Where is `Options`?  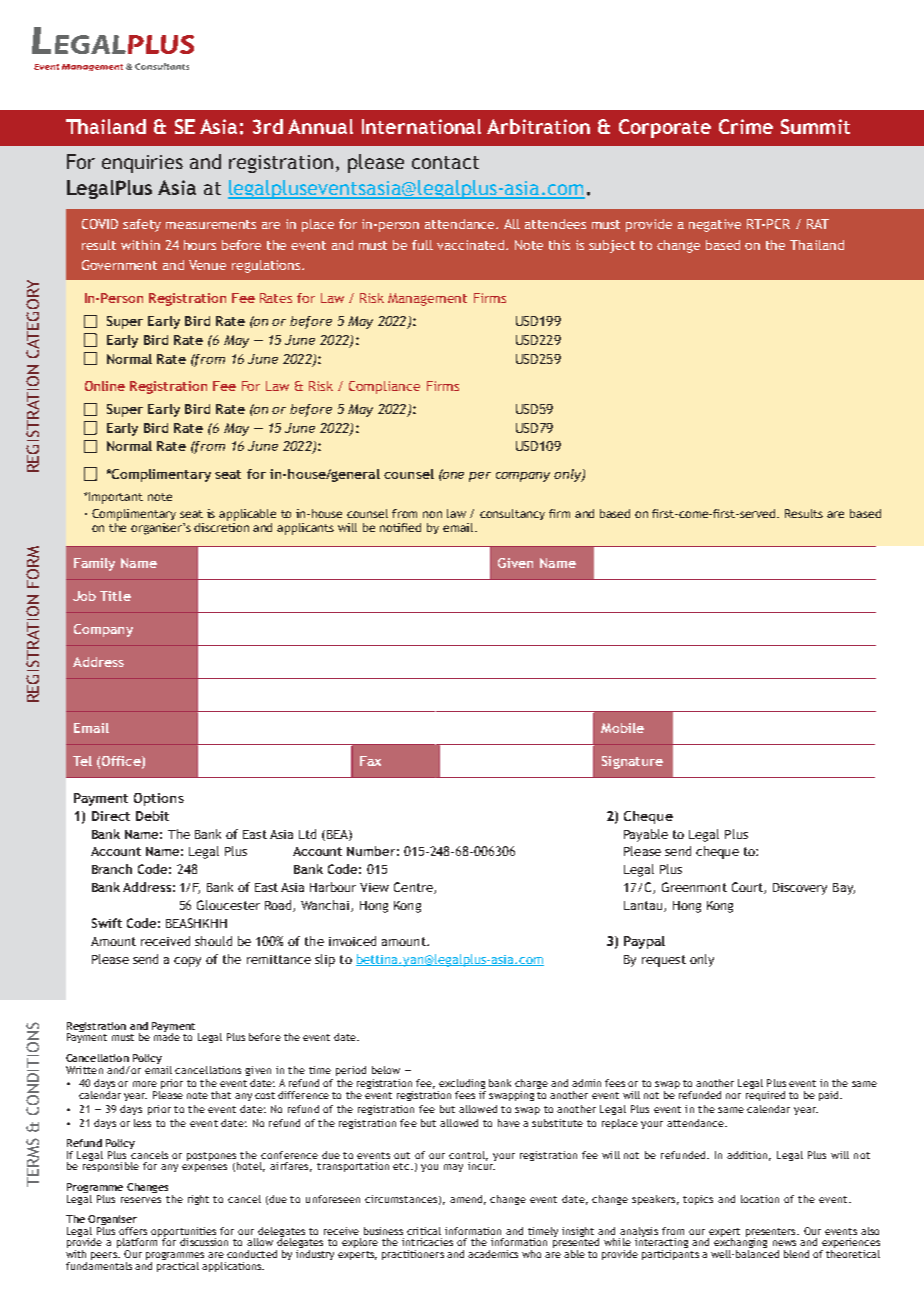 Options is located at coordinates (159, 799).
